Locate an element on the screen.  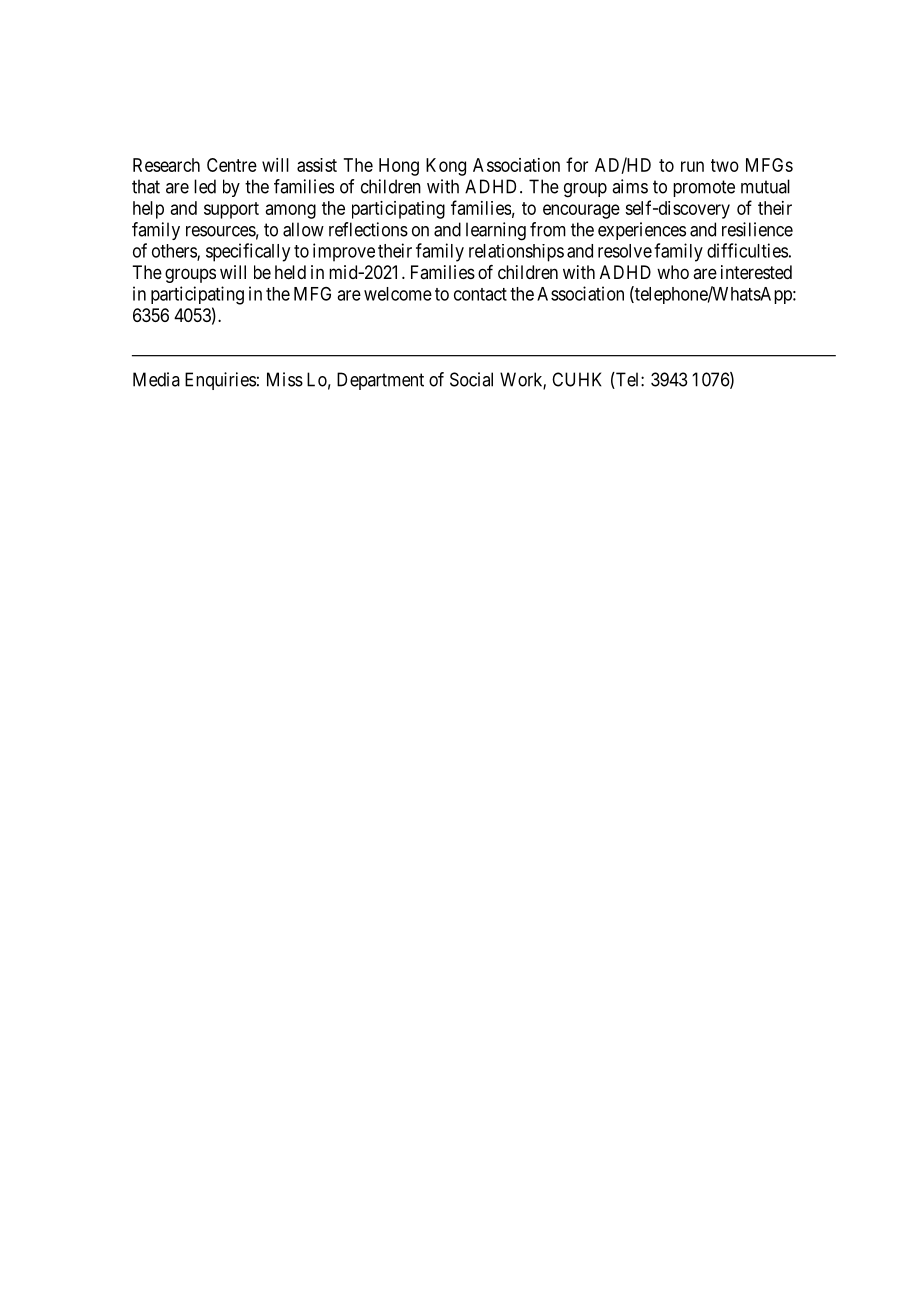
learning is located at coordinates (496, 231).
